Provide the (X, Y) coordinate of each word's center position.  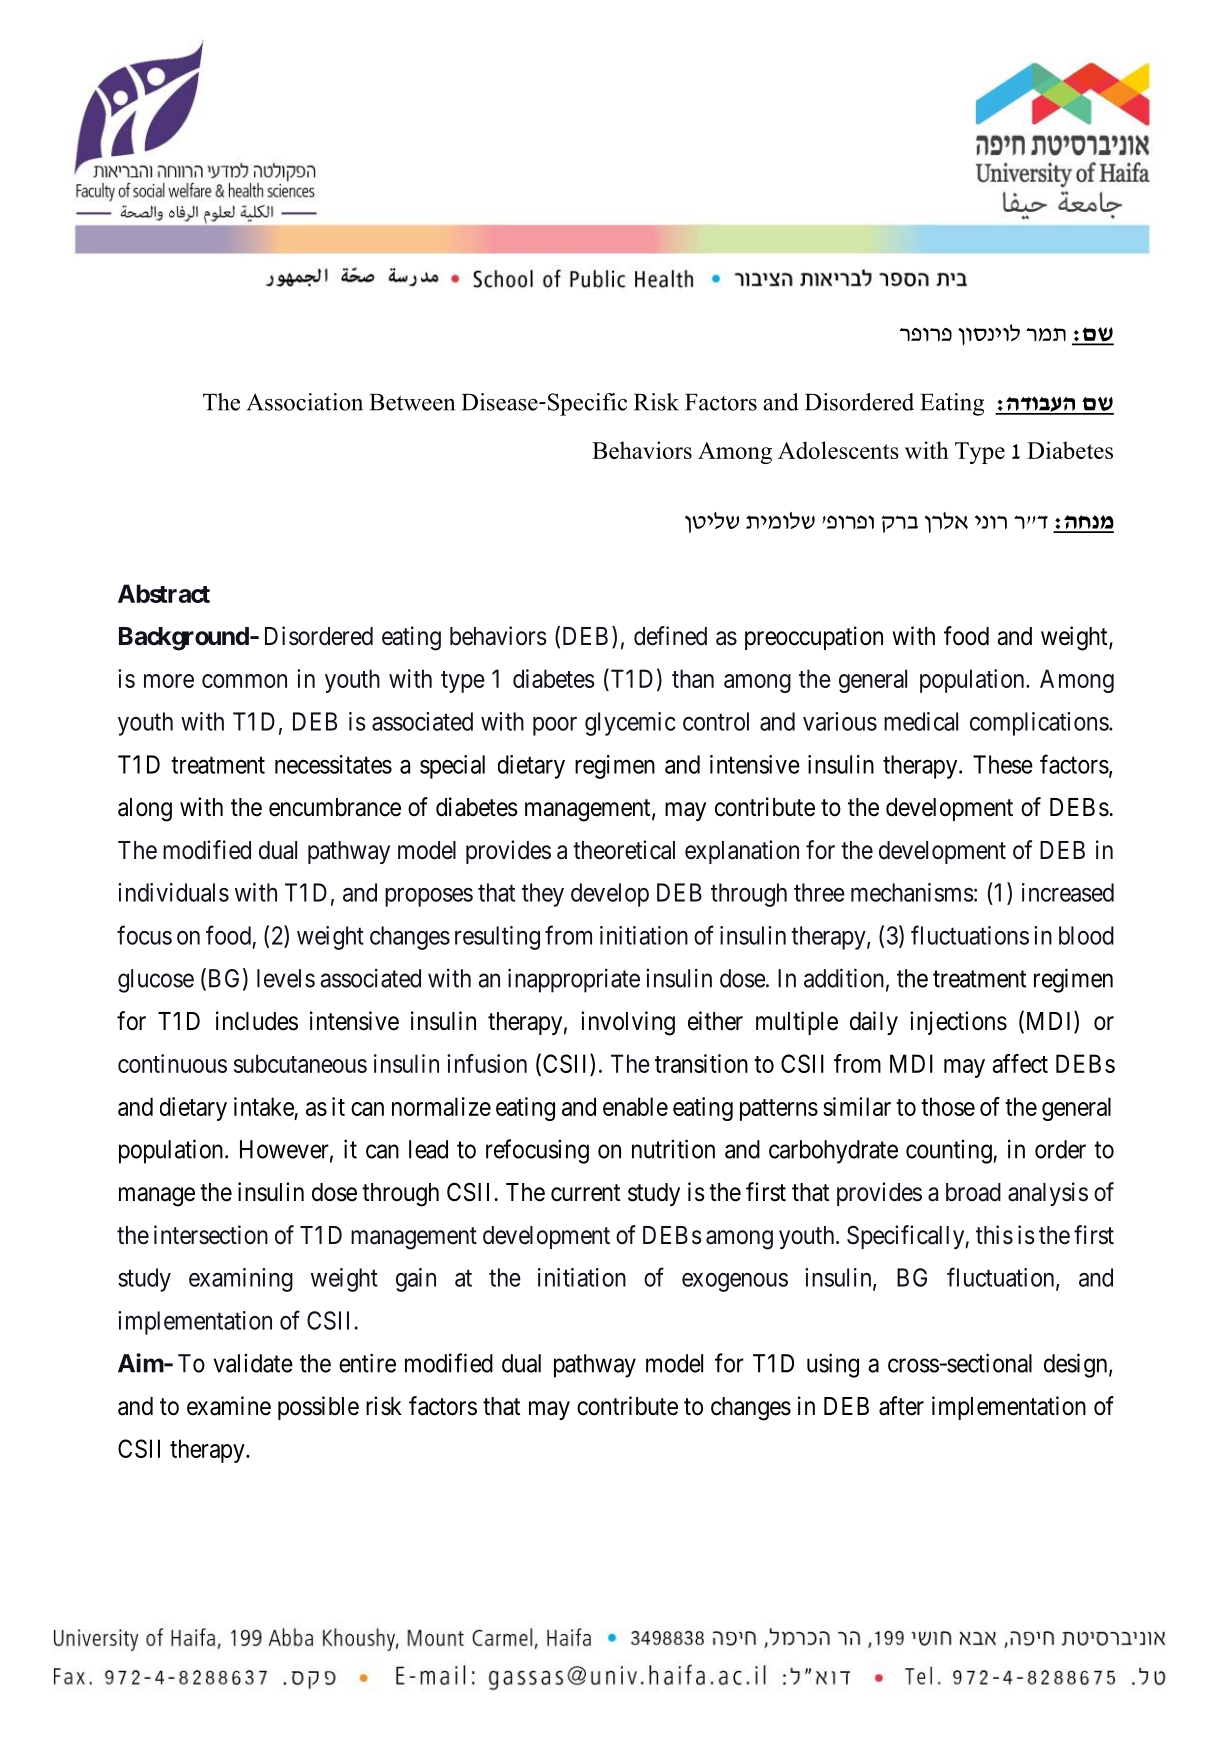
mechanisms (912, 892)
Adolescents (838, 450)
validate (253, 1363)
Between (412, 402)
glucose (156, 981)
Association (305, 402)
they (543, 895)
